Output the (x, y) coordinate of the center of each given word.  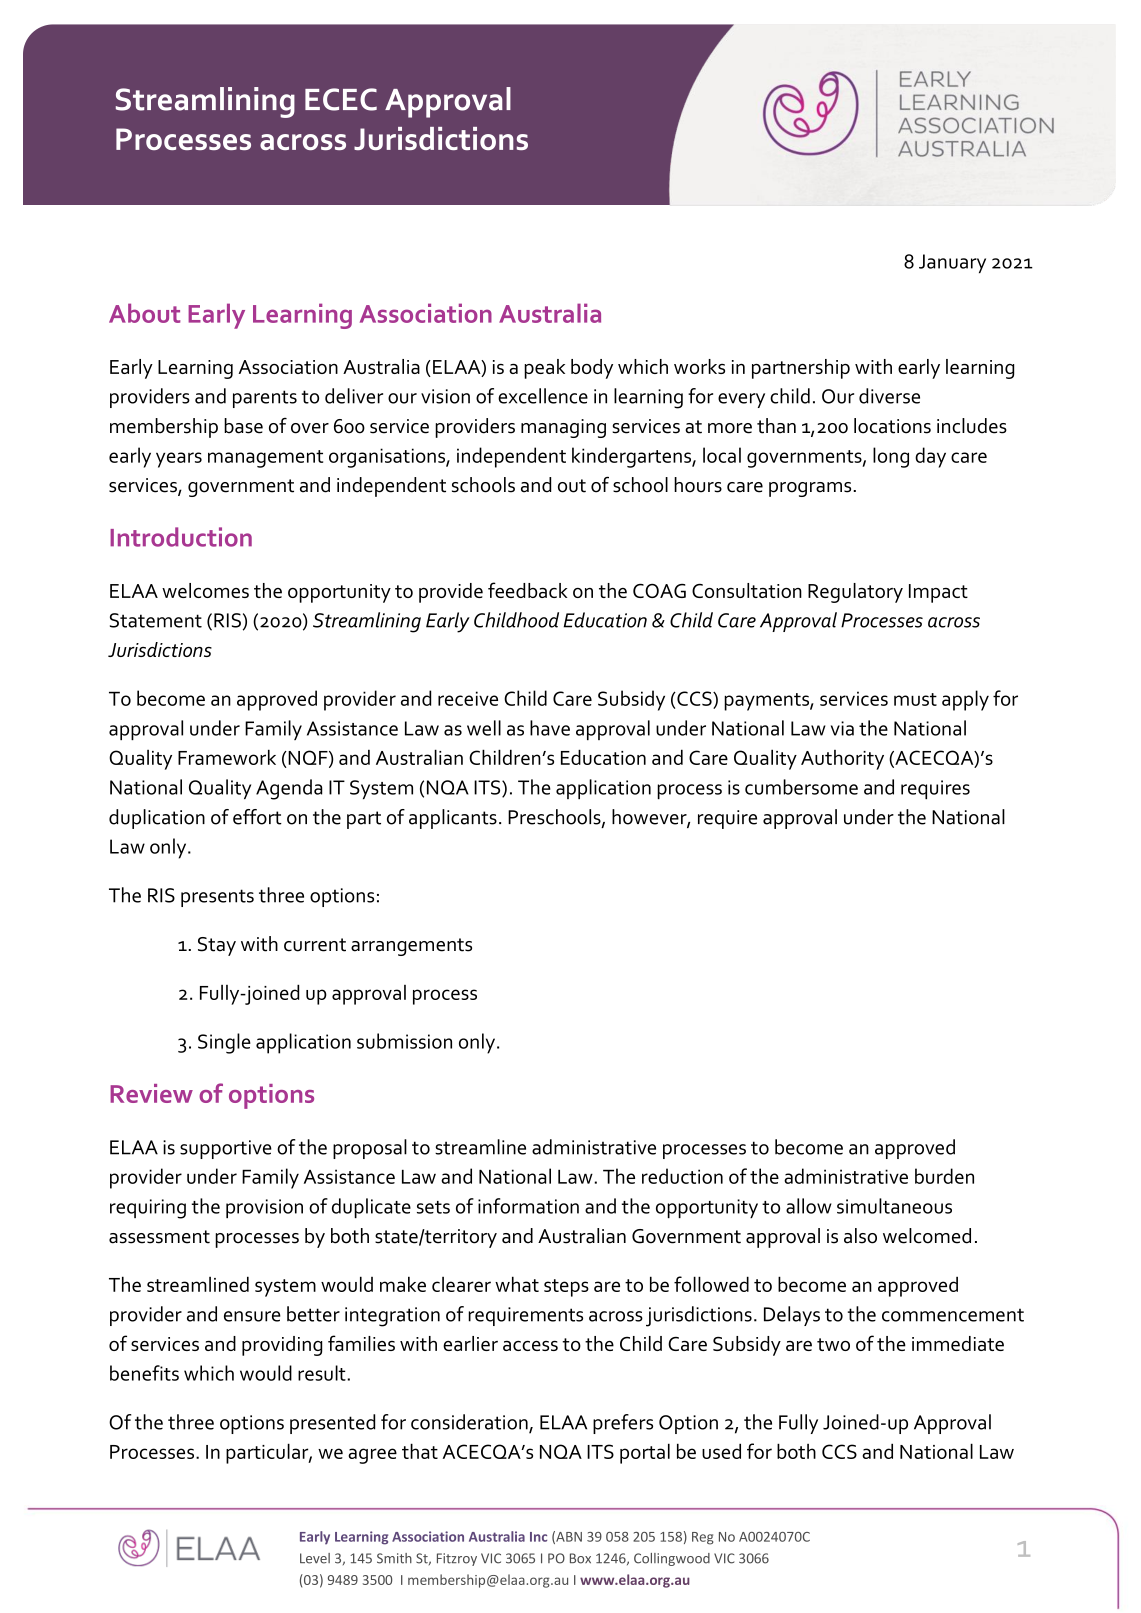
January (952, 263)
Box (580, 1558)
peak (544, 369)
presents (217, 898)
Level (315, 1558)
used (721, 1451)
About (144, 313)
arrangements (411, 947)
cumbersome (801, 787)
